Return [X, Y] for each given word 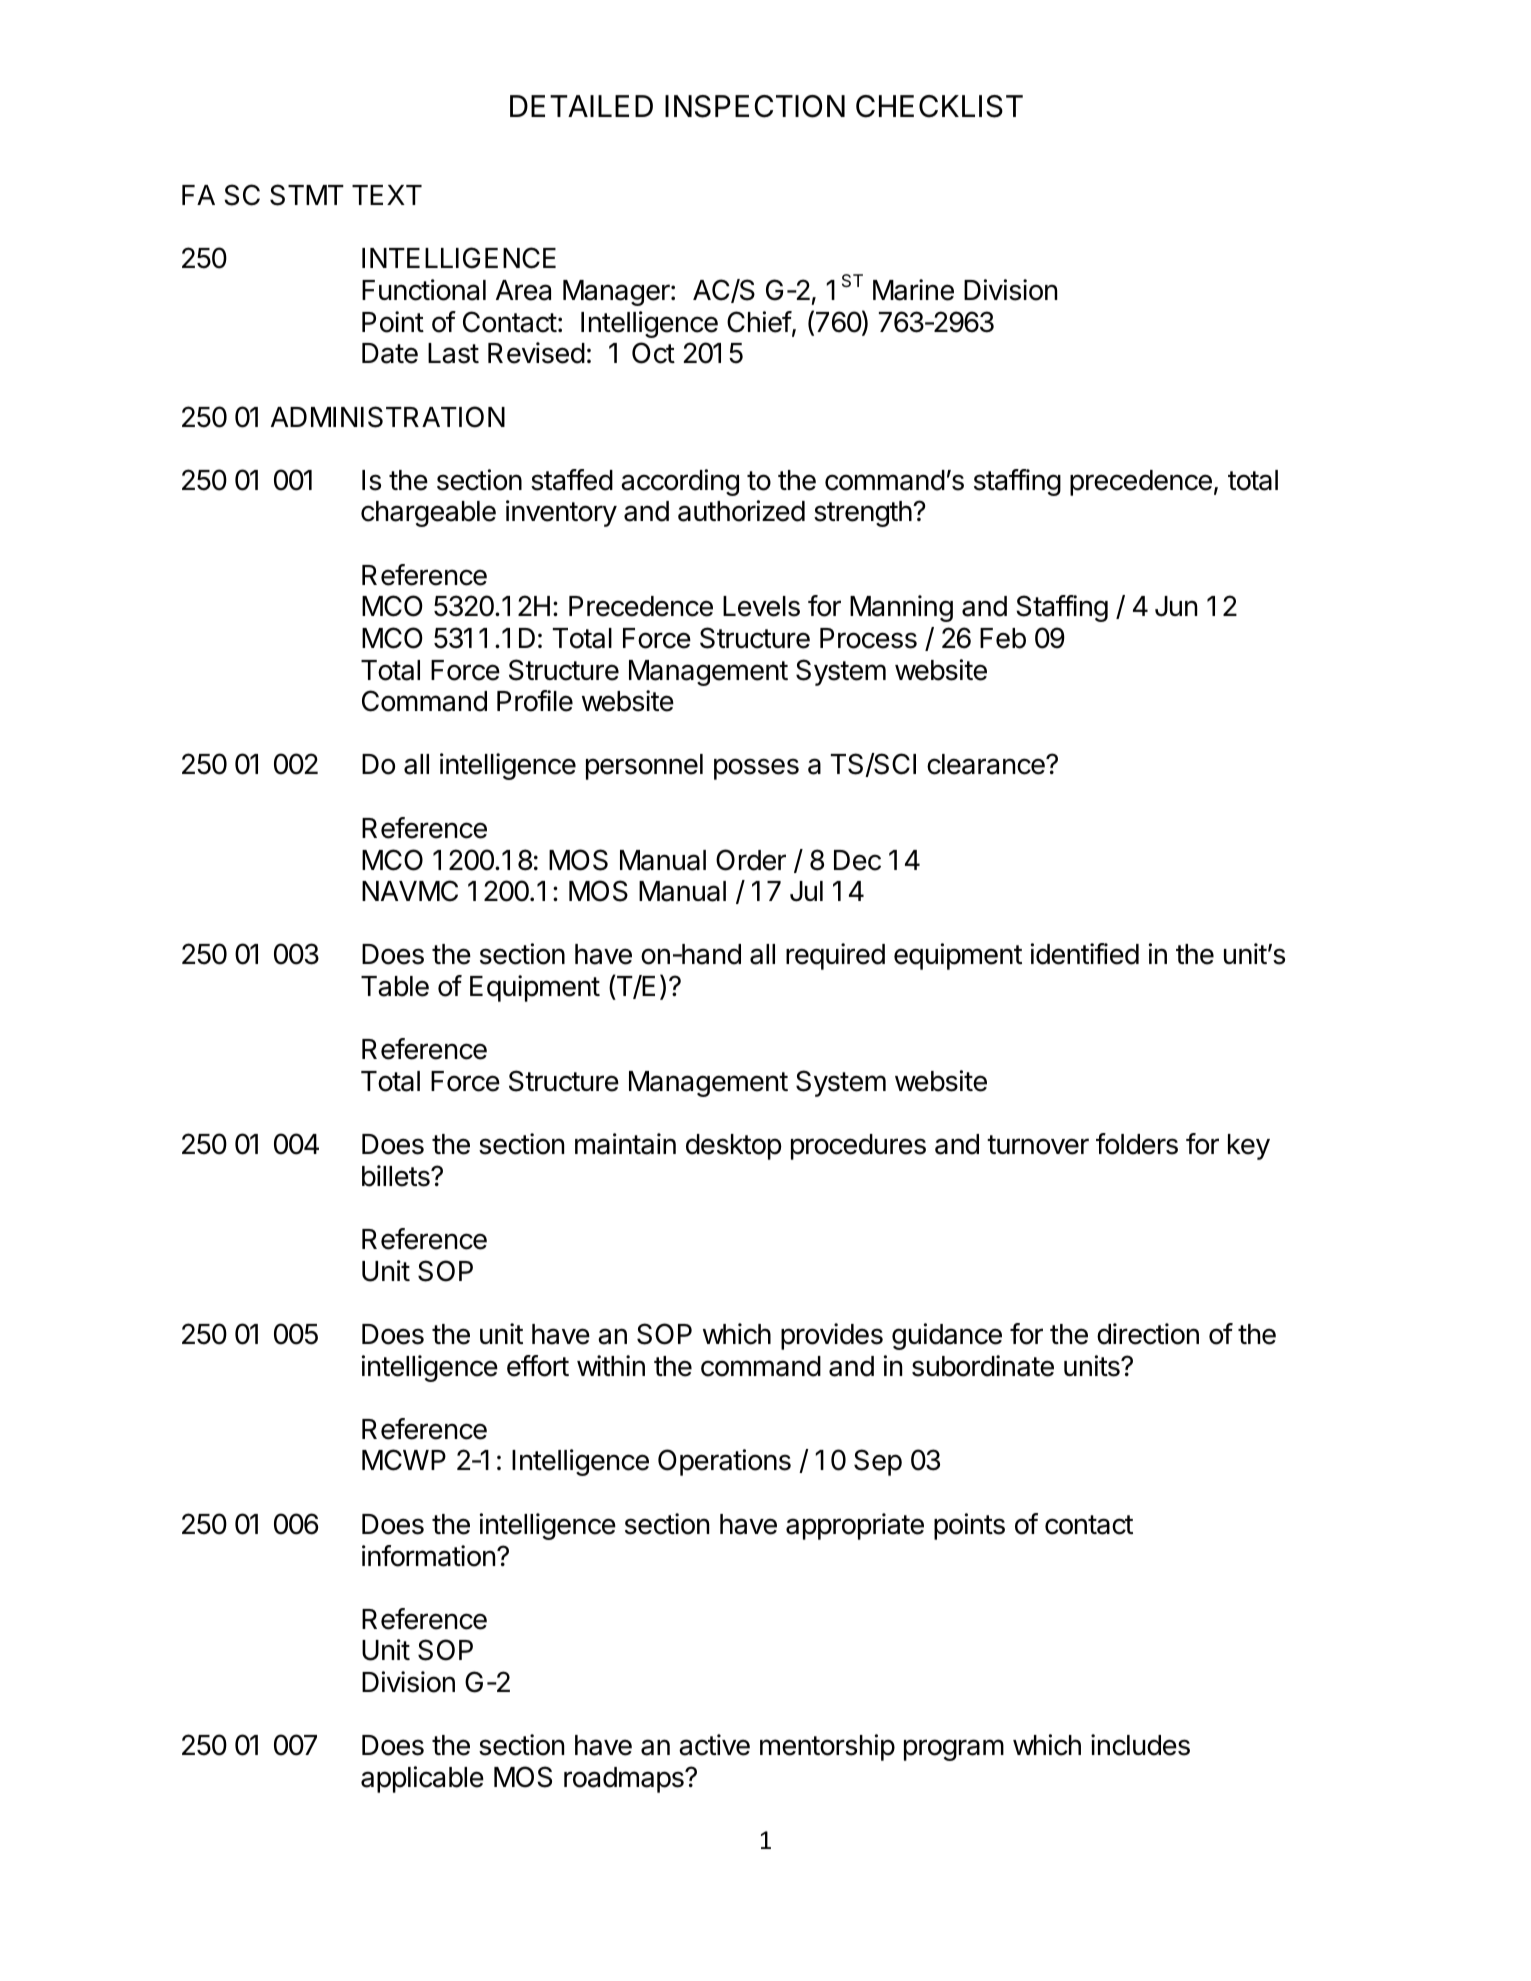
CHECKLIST [939, 106]
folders [1137, 1144]
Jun [1176, 606]
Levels [761, 606]
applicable [422, 1779]
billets [397, 1176]
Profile [535, 701]
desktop [734, 1147]
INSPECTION [755, 106]
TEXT [387, 195]
